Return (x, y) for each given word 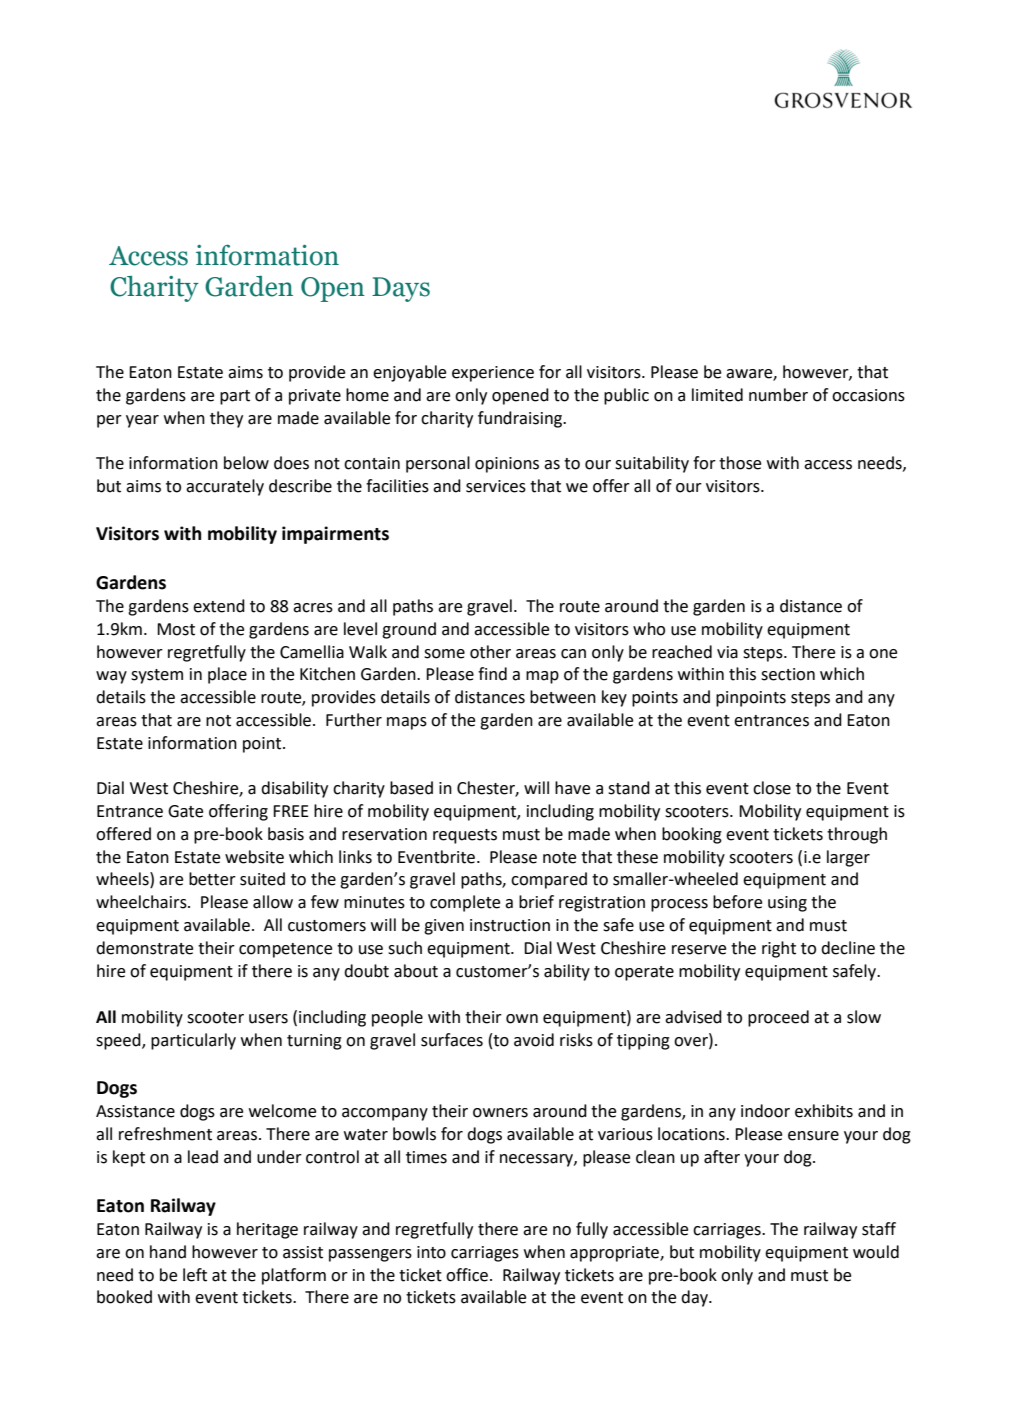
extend (219, 606)
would (876, 1252)
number (778, 395)
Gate (185, 811)
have (572, 788)
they (226, 419)
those (740, 463)
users (268, 1019)
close (772, 788)
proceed (778, 1018)
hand (168, 1252)
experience (493, 374)
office (467, 1275)
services (496, 486)
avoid (534, 1040)
